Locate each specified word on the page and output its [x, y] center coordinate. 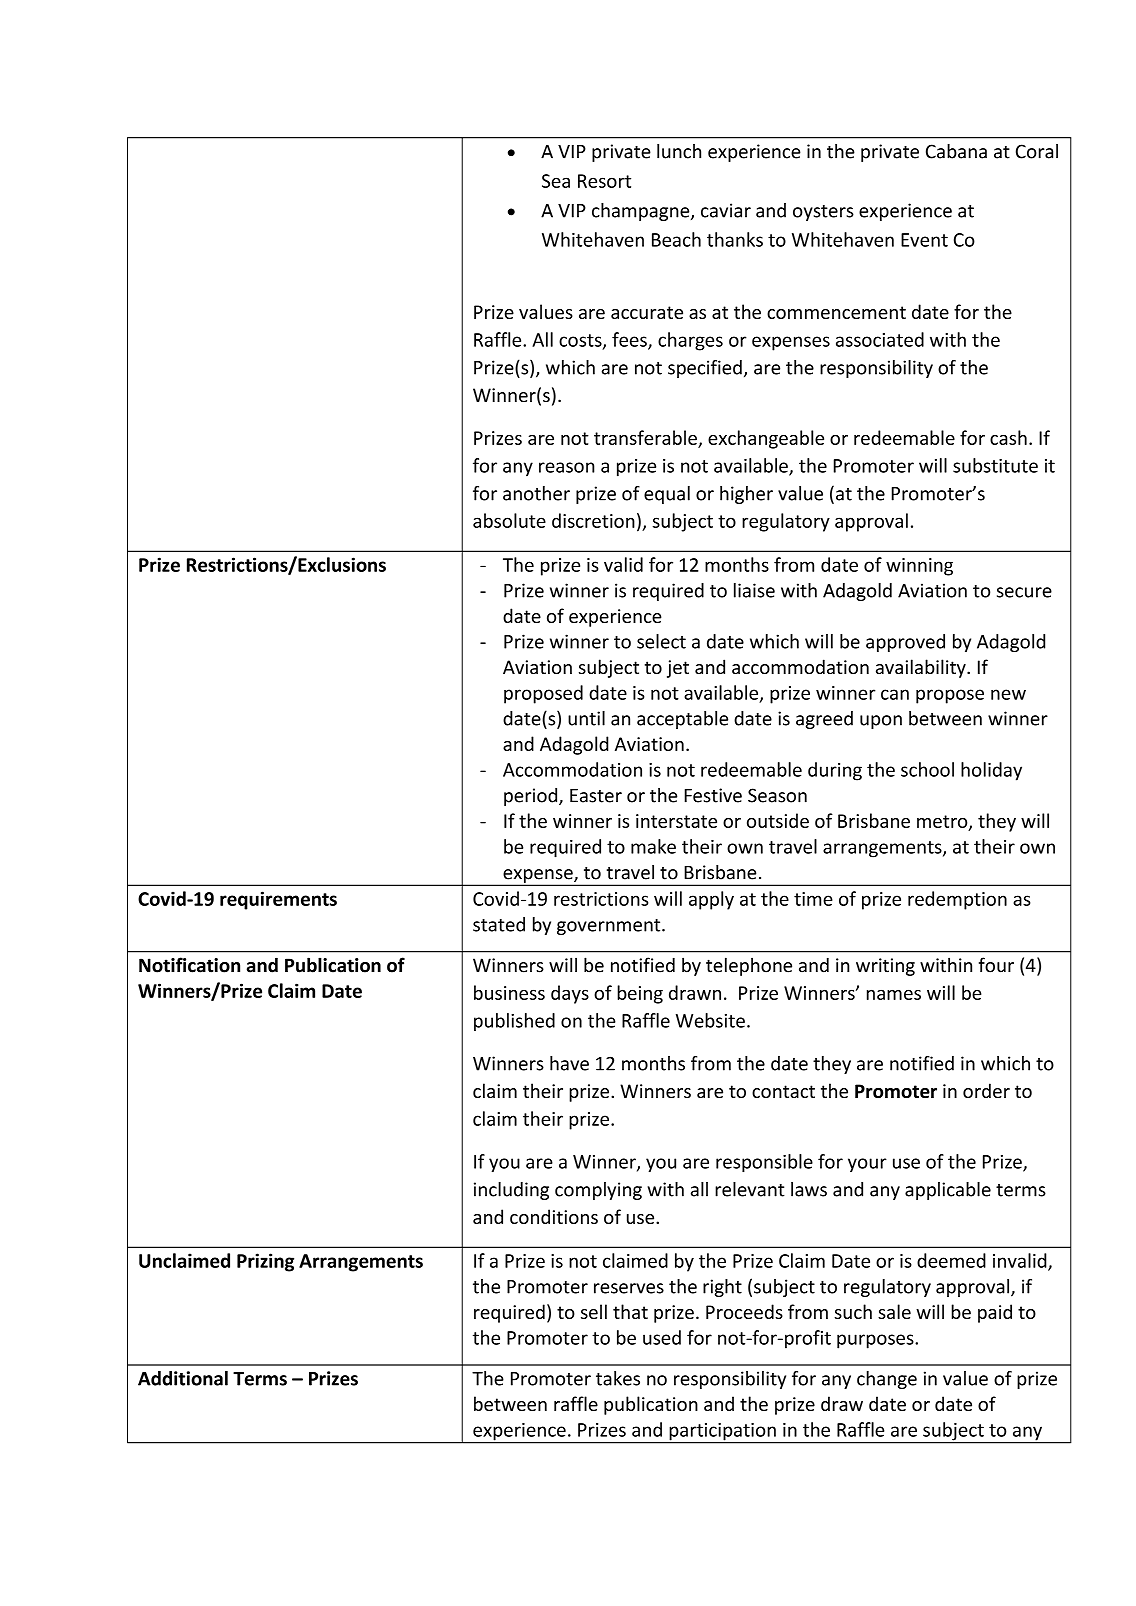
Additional [183, 1378]
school [927, 769]
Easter [596, 796]
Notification [189, 965]
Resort [604, 181]
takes [618, 1378]
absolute [509, 520]
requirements [278, 900]
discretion [593, 520]
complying [598, 1191]
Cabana [956, 151]
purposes [876, 1341]
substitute [995, 465]
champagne [642, 212]
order [986, 1090]
